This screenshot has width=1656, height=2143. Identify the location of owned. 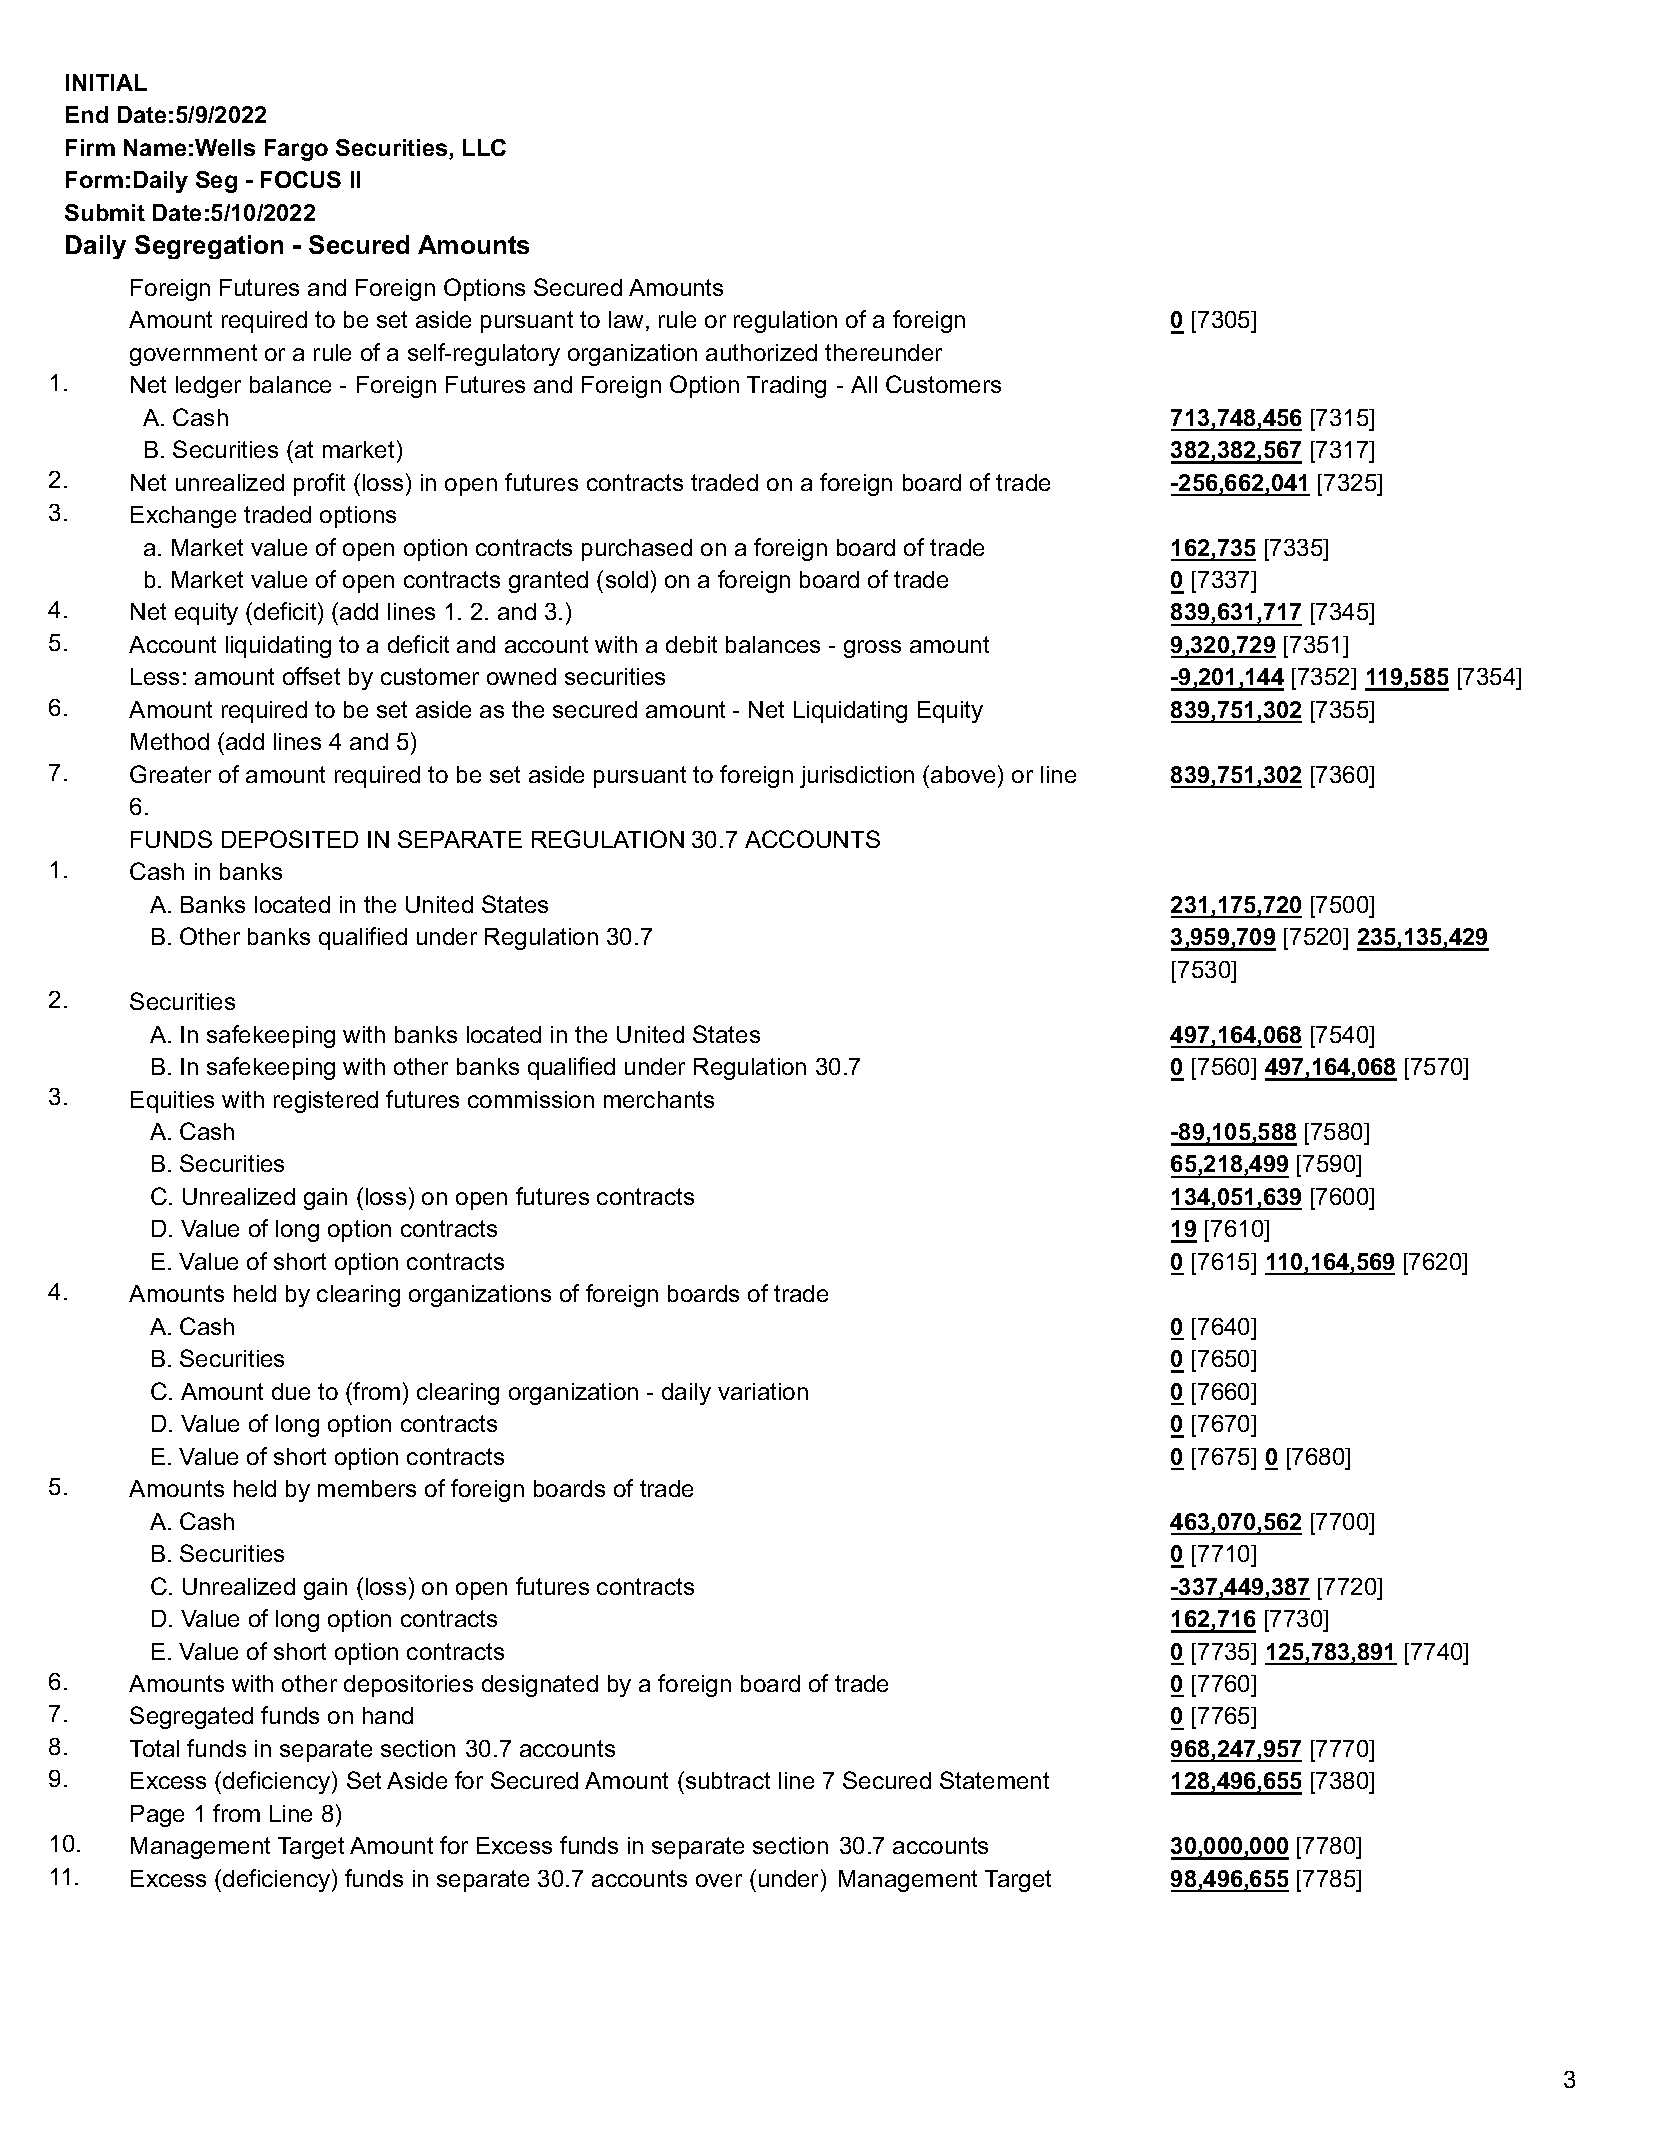
(521, 676).
